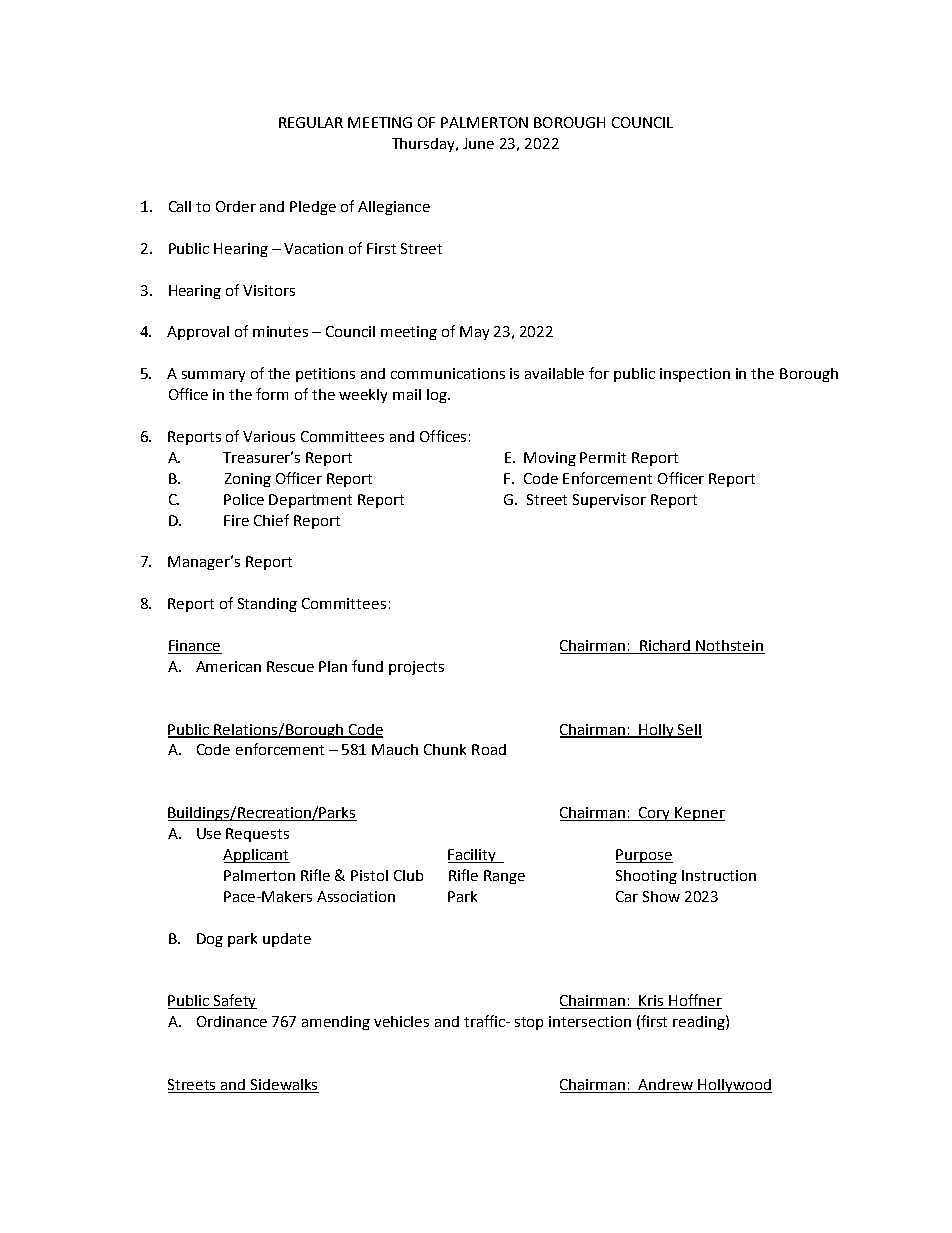 The height and width of the screenshot is (1233, 952). Describe the element at coordinates (448, 373) in the screenshot. I see `communications` at that location.
